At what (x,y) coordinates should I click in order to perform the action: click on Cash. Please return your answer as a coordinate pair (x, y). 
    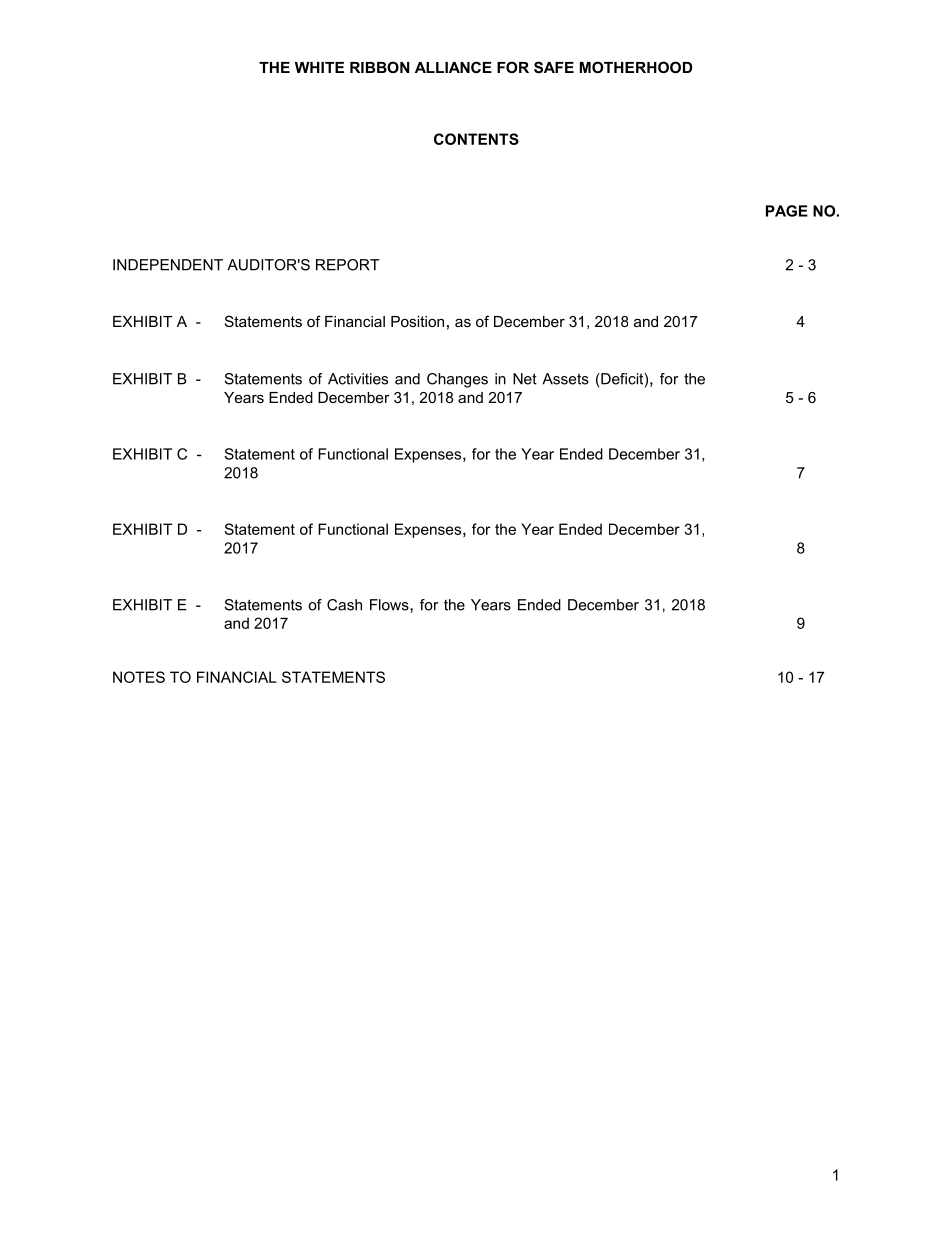
    Looking at the image, I should click on (344, 605).
